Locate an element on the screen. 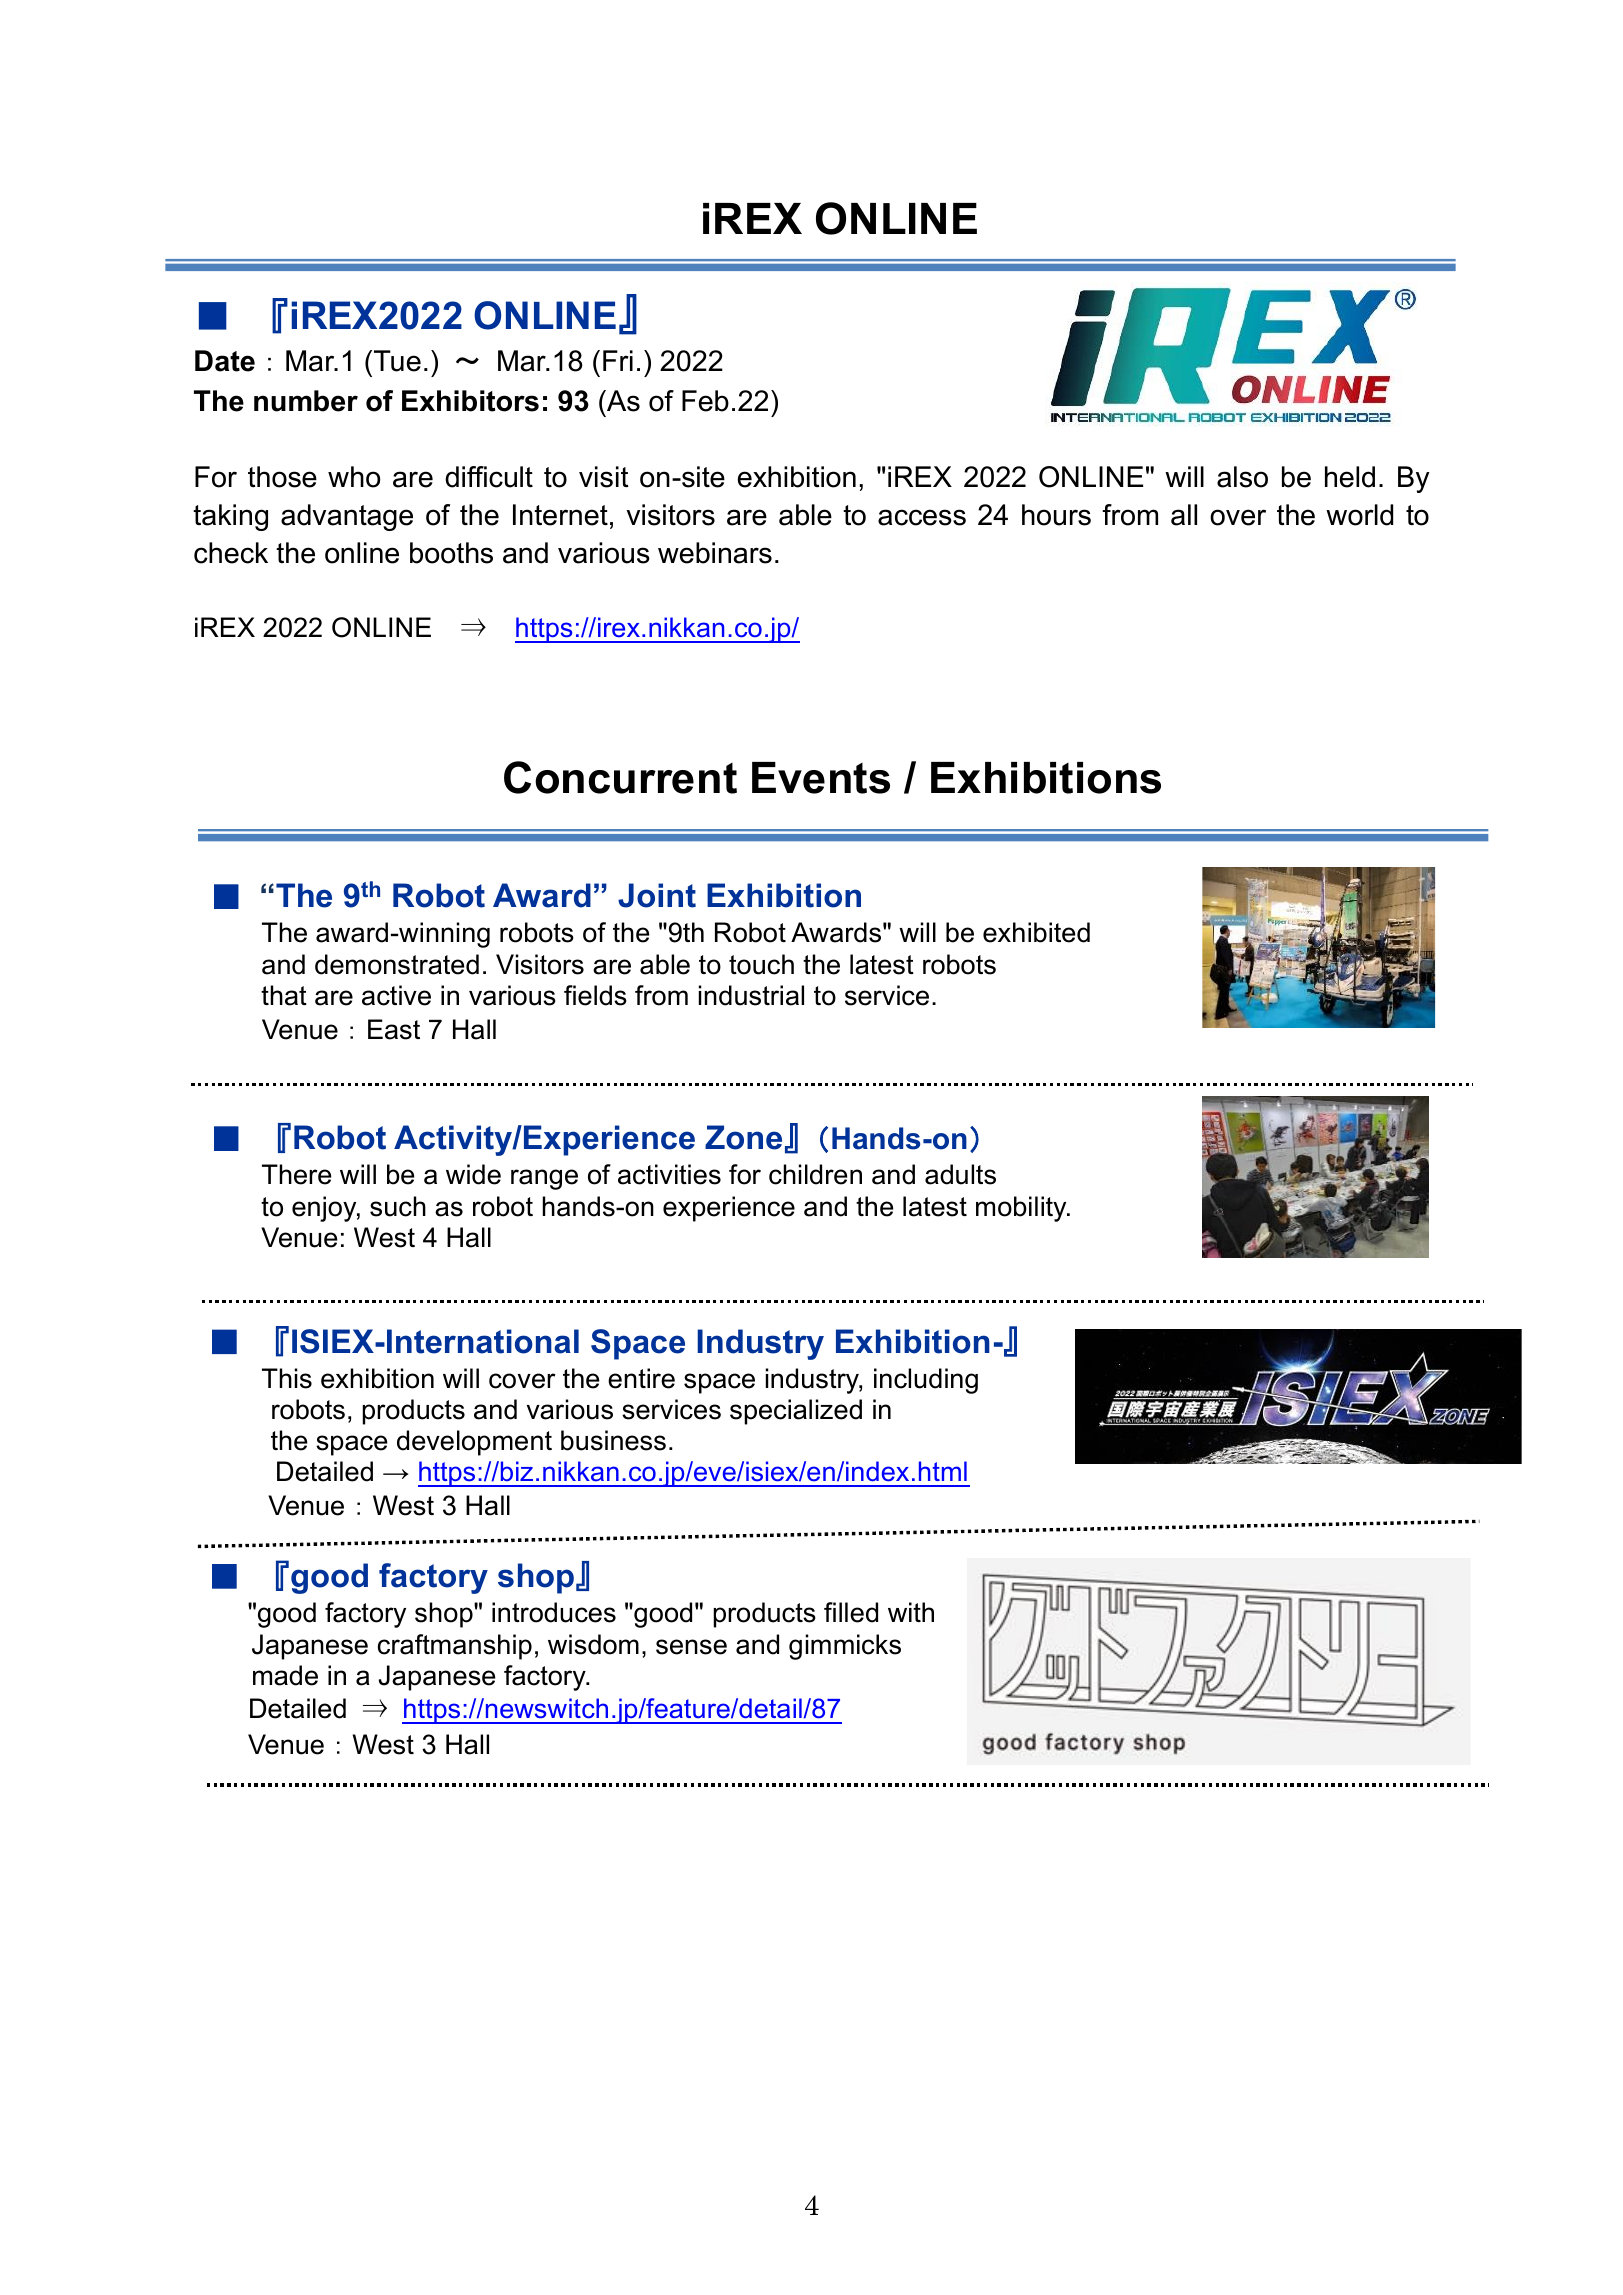 The image size is (1623, 2295). number is located at coordinates (306, 401).
